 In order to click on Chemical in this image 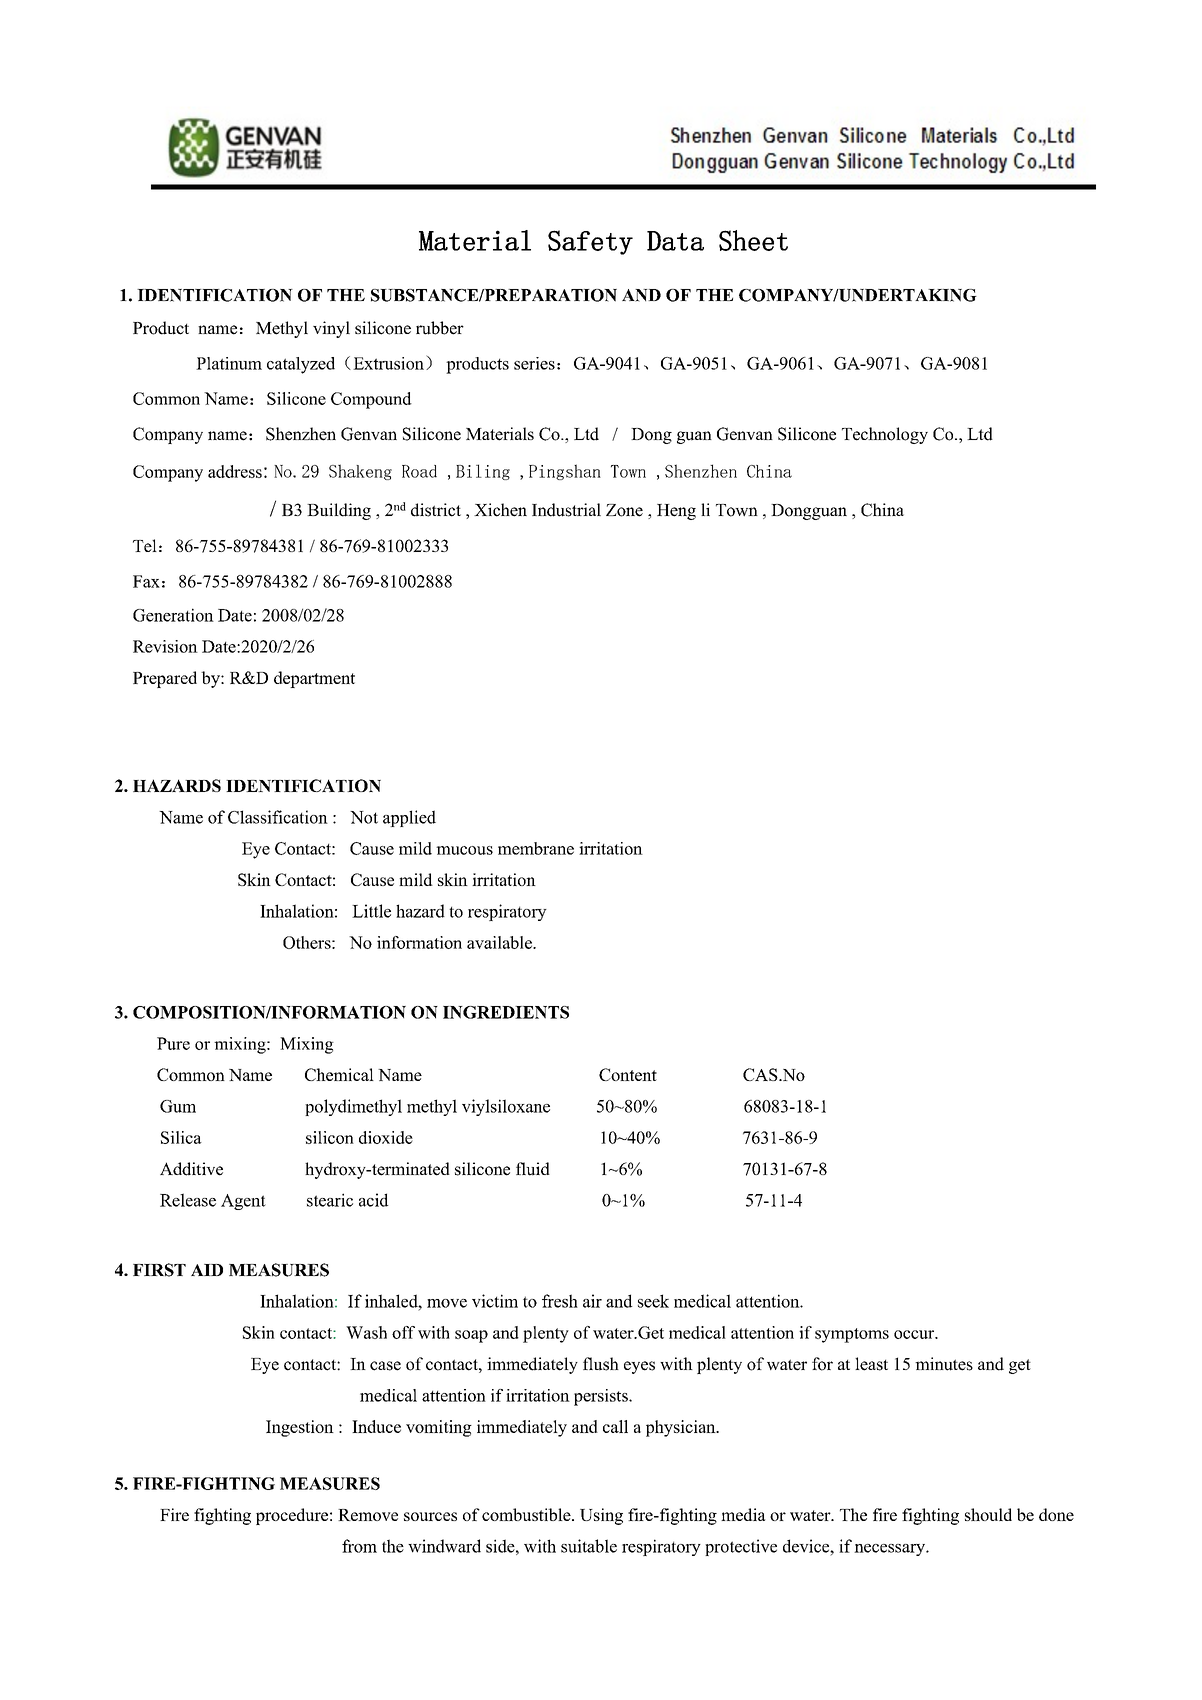, I will do `click(339, 1074)`.
